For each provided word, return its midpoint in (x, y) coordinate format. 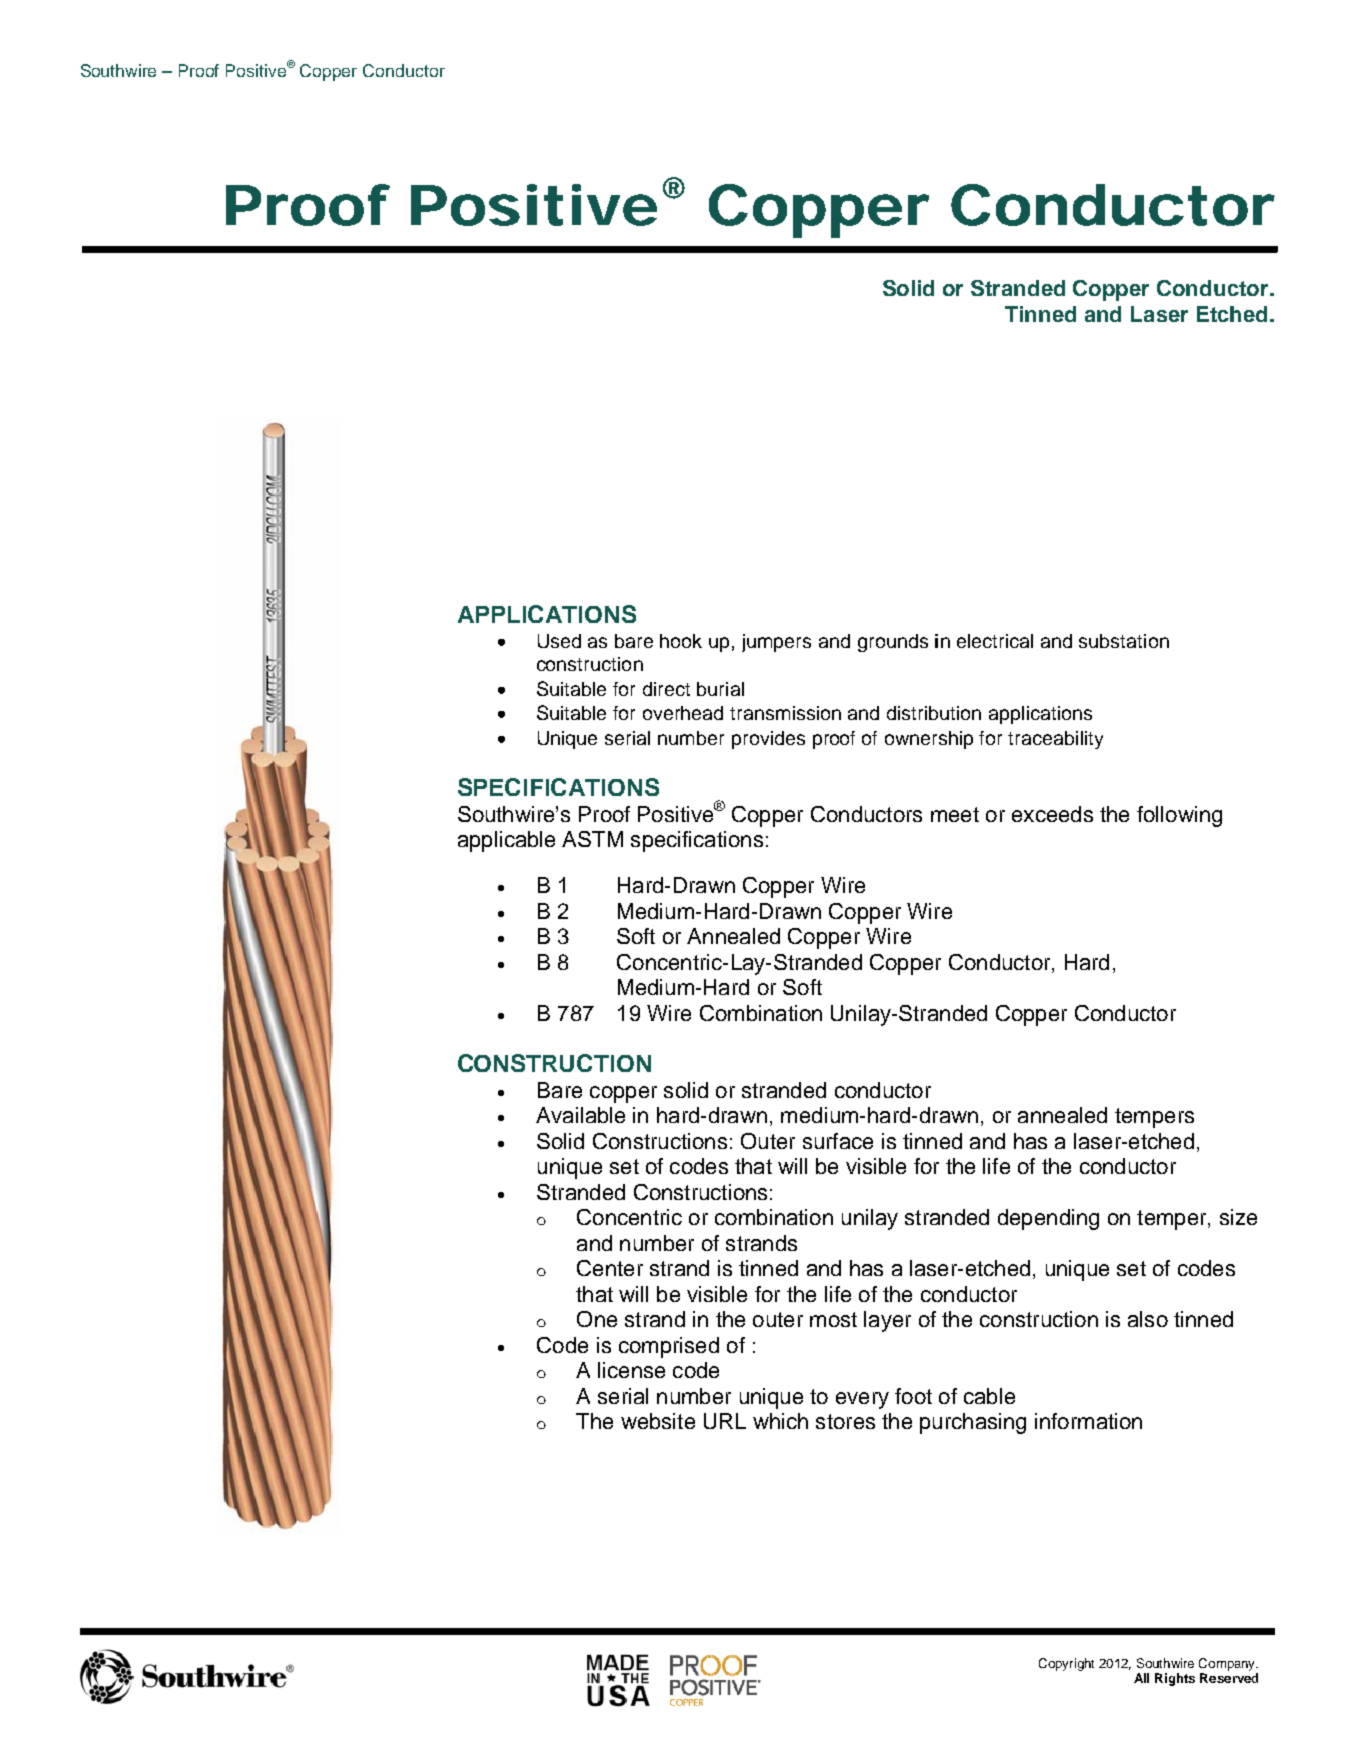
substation (1124, 641)
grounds (893, 643)
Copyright (1066, 1664)
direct (666, 689)
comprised (669, 1347)
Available (580, 1115)
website (658, 1421)
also (1148, 1319)
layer (887, 1321)
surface (838, 1141)
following (1179, 816)
